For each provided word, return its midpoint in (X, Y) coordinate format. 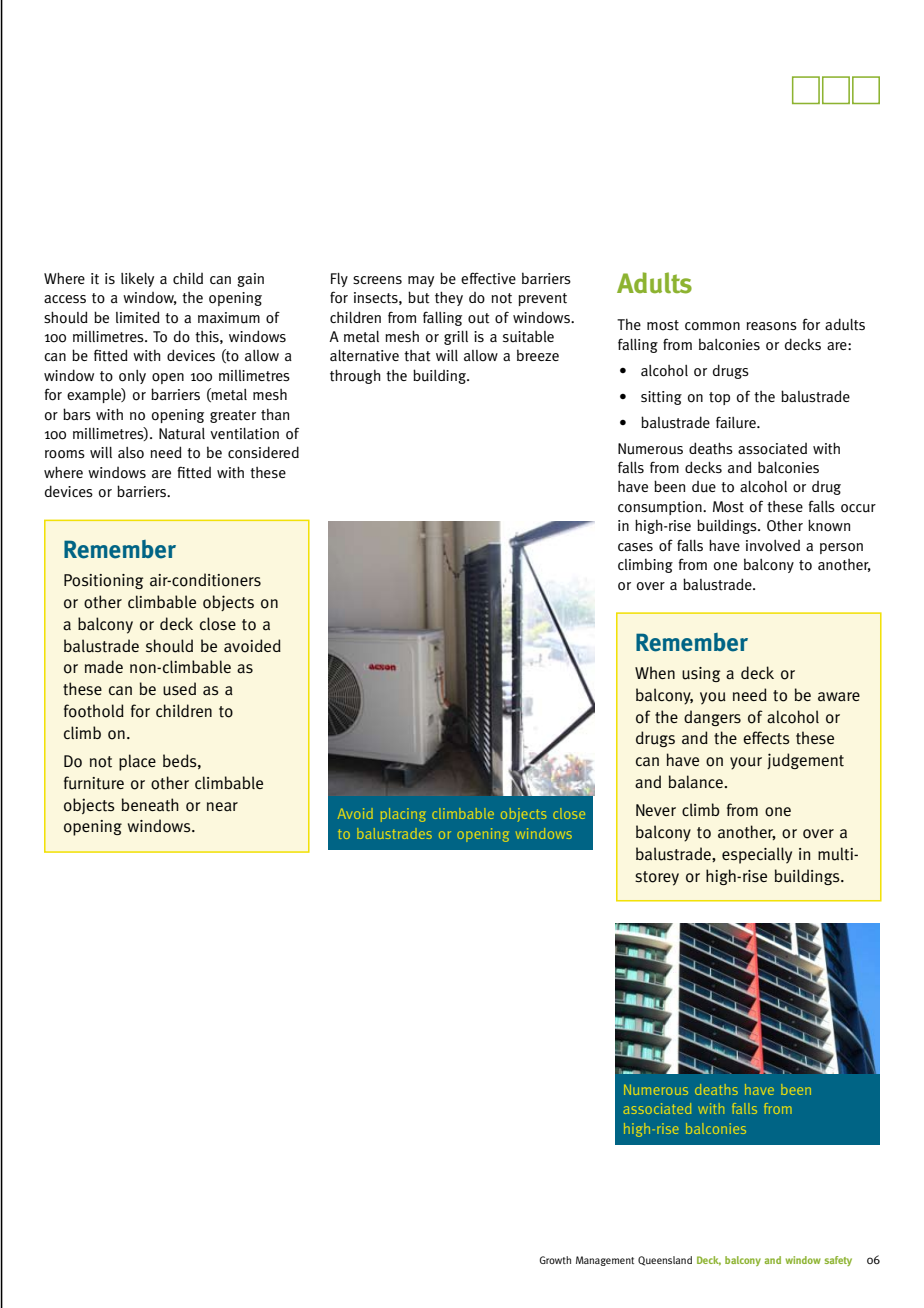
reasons (772, 326)
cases (635, 547)
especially (757, 855)
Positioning (104, 581)
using (701, 674)
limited (138, 317)
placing (403, 815)
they (449, 298)
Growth (555, 1260)
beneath (150, 805)
